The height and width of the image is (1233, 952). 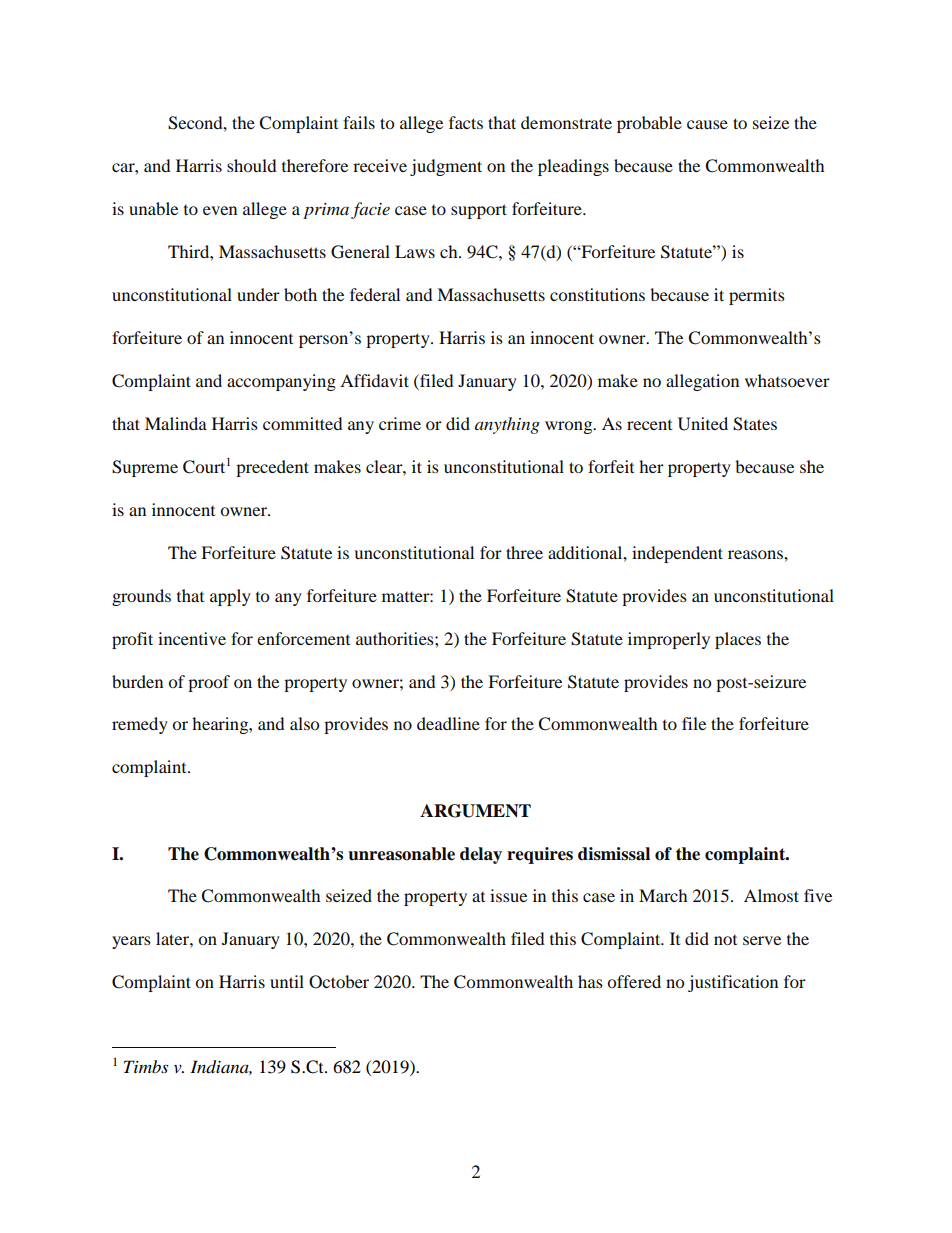 What do you see at coordinates (524, 552) in the image?
I see `three` at bounding box center [524, 552].
